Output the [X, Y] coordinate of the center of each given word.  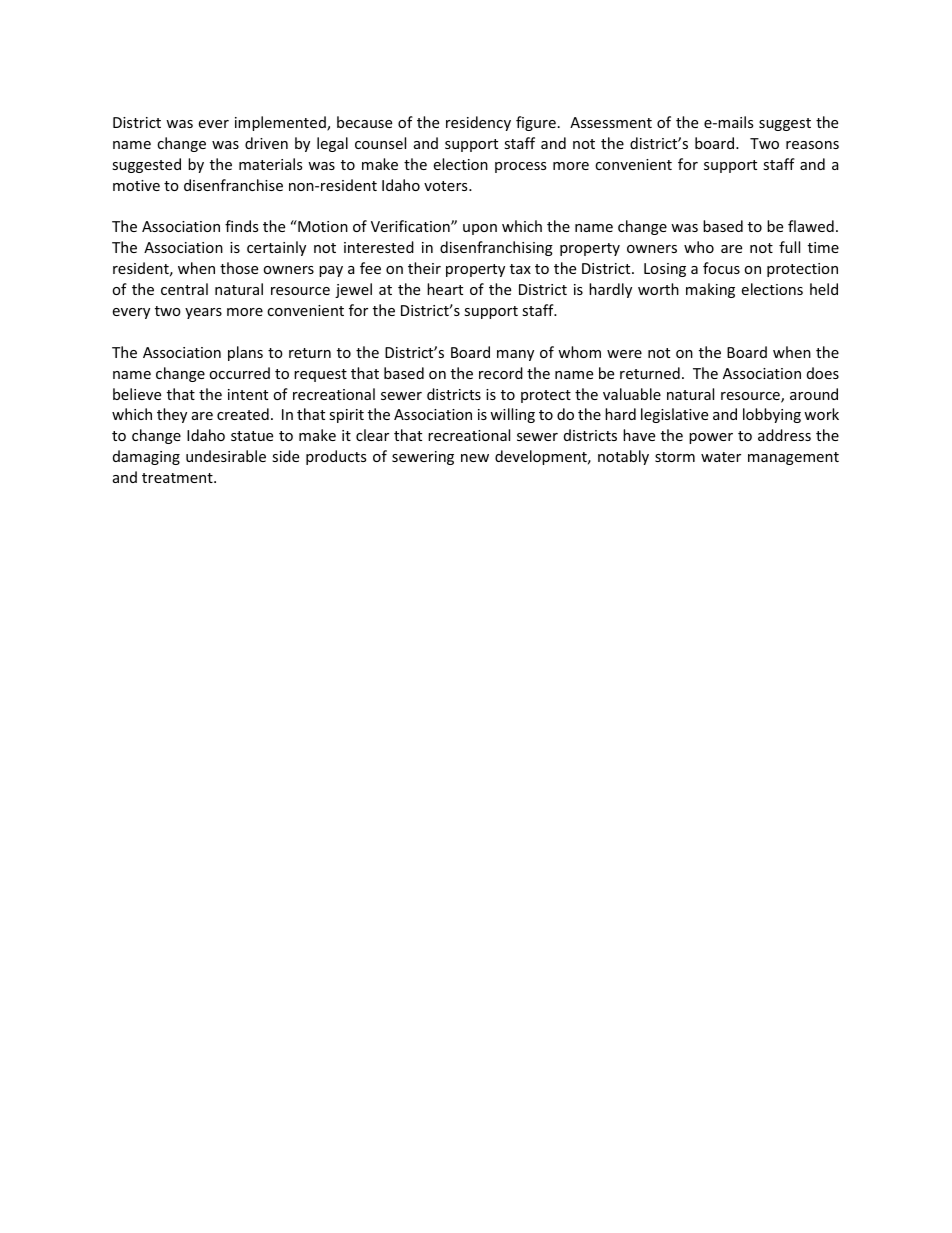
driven [266, 143]
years [203, 313]
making [710, 290]
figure [536, 123]
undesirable [226, 456]
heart [445, 289]
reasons [812, 145]
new [475, 458]
